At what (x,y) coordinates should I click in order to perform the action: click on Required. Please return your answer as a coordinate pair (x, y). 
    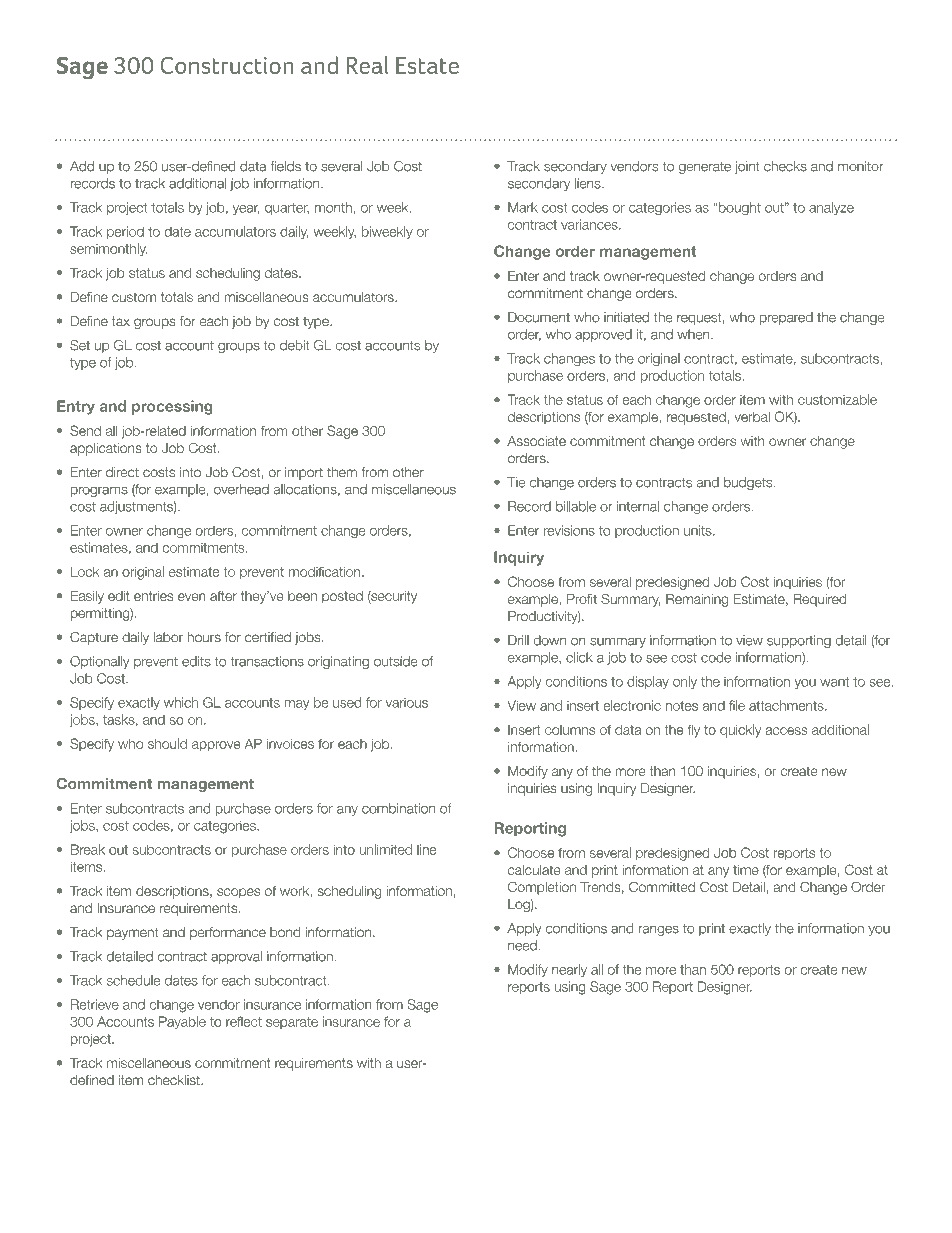
    Looking at the image, I should click on (819, 600).
